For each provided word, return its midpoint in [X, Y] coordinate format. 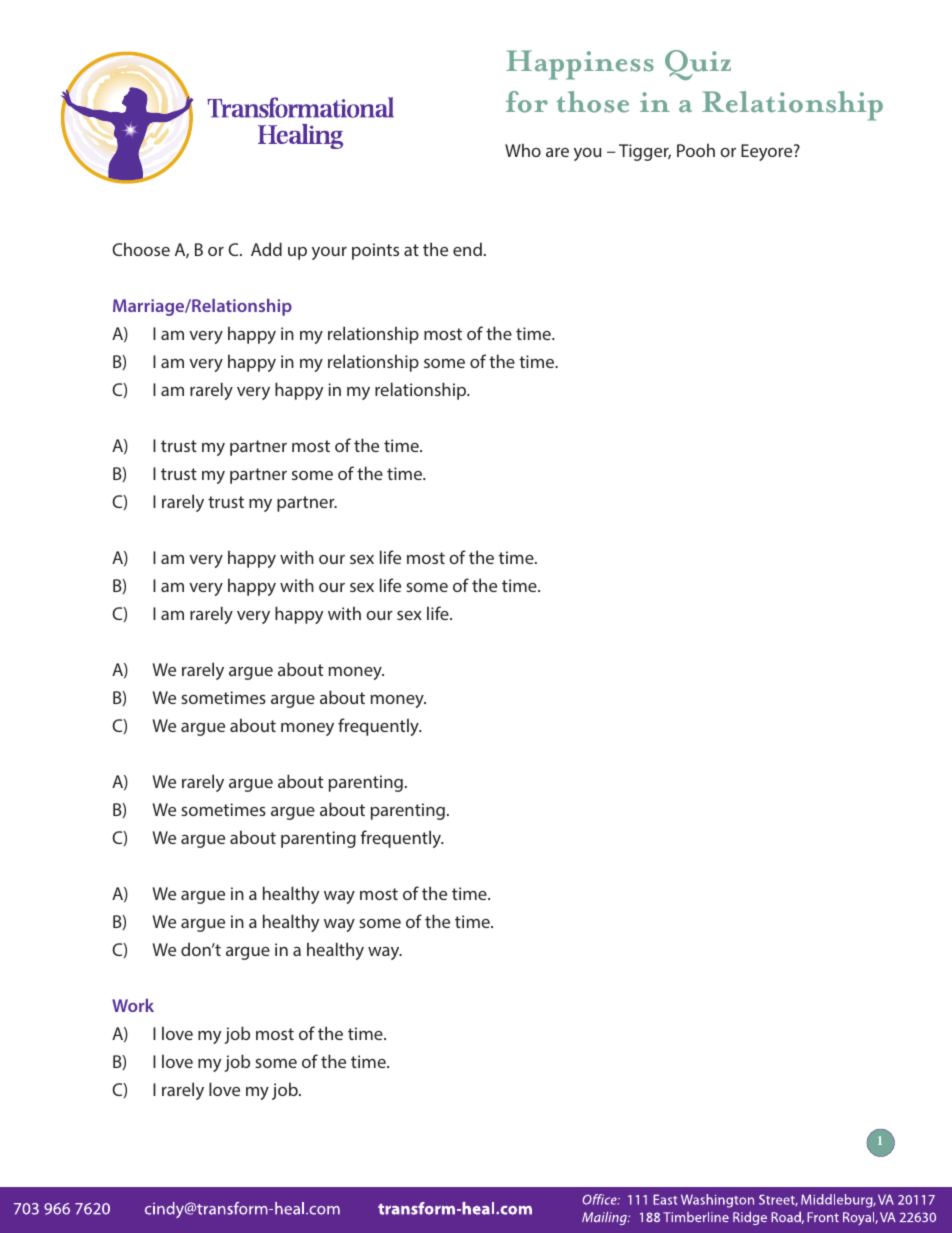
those [592, 102]
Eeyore [768, 152]
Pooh [696, 150]
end [467, 249]
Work [133, 1005]
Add [266, 249]
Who [523, 150]
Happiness [580, 65]
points [375, 251]
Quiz [698, 65]
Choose [141, 249]
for [527, 102]
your [329, 253]
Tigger [645, 152]
